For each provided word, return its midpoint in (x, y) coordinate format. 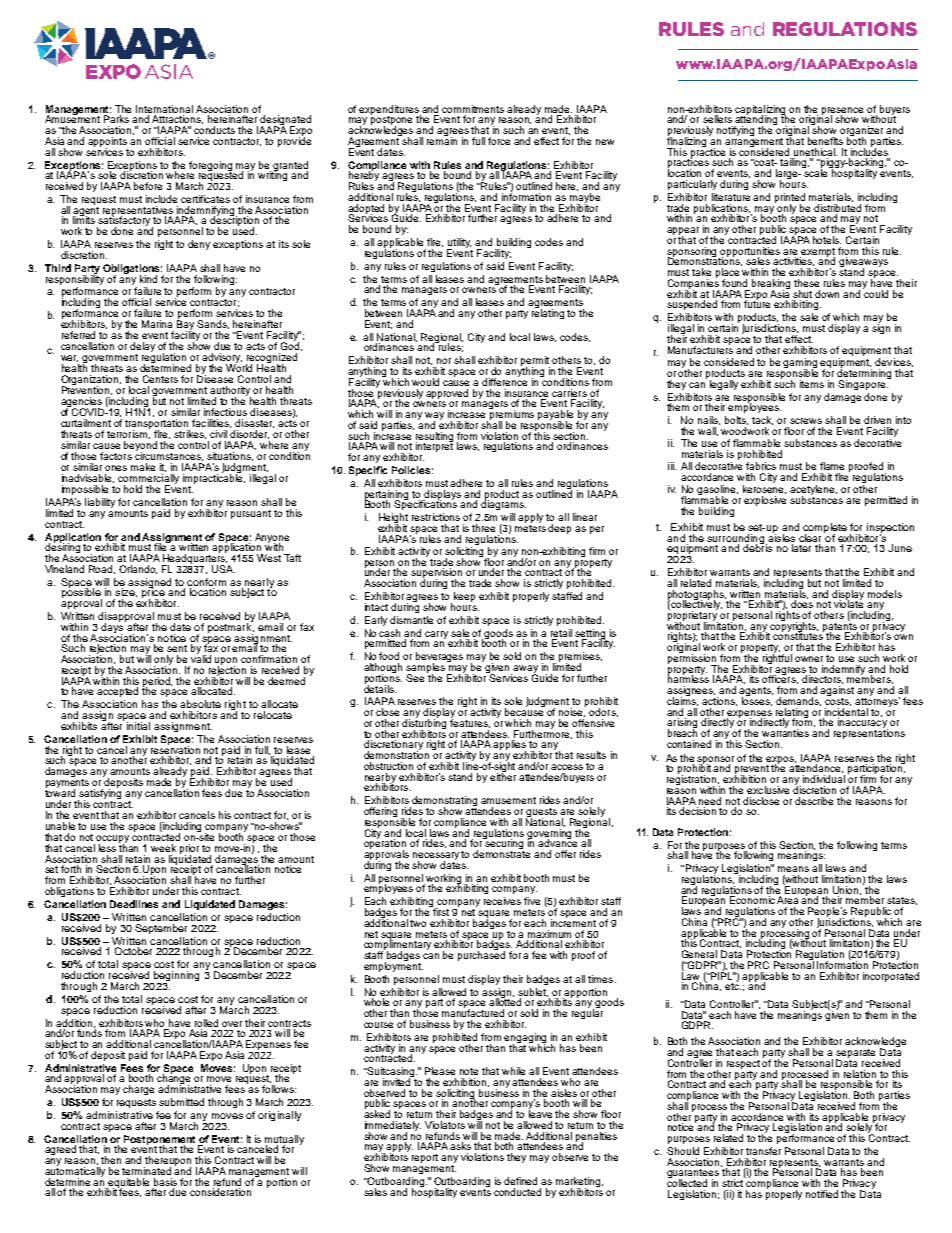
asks (460, 1146)
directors (822, 679)
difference (504, 381)
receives (502, 901)
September (161, 929)
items (812, 384)
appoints (107, 143)
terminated (146, 1171)
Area (787, 900)
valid (201, 658)
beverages (439, 658)
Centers (160, 379)
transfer (763, 1151)
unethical (815, 152)
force (499, 141)
